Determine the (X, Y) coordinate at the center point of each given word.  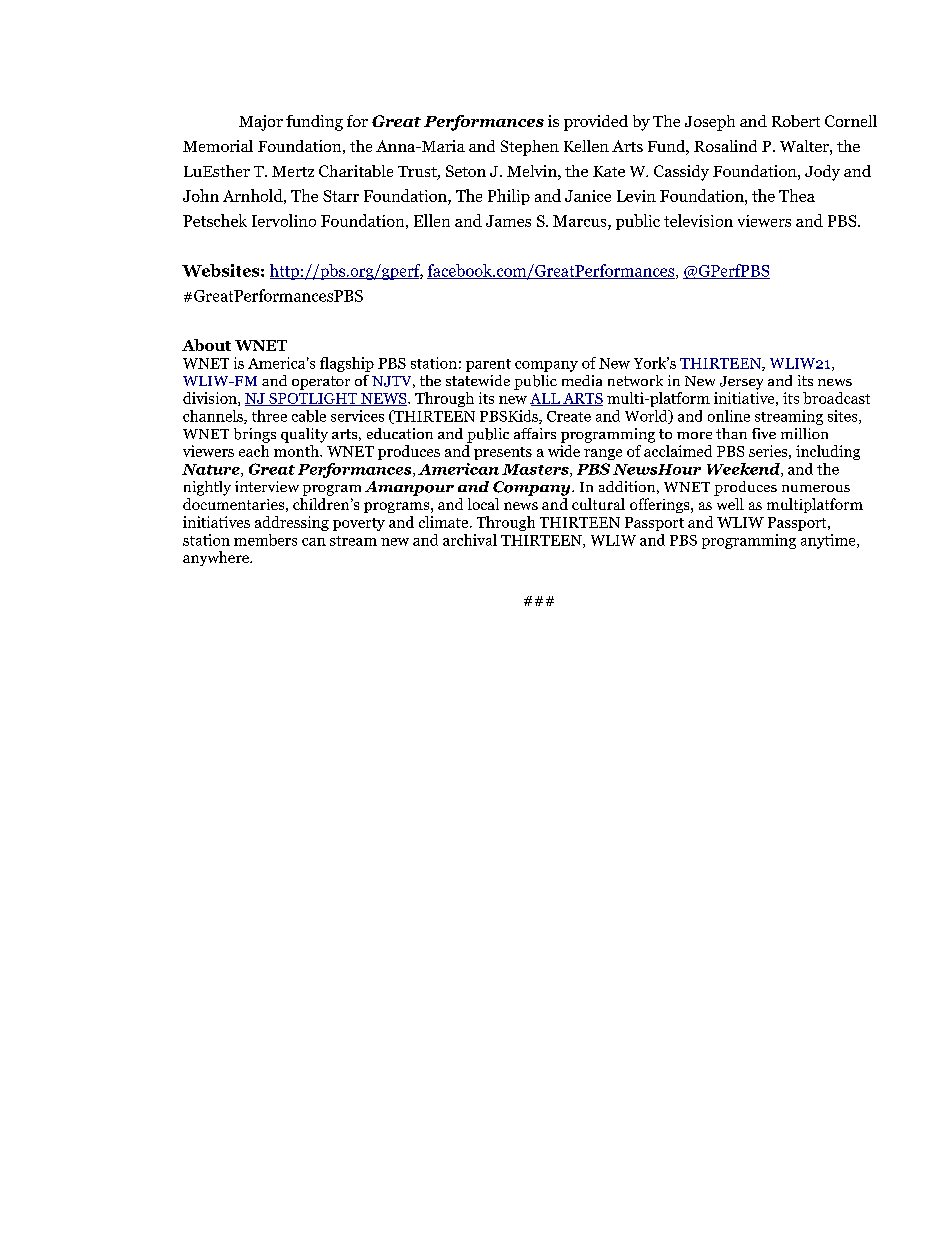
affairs (535, 433)
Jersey (741, 383)
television (698, 220)
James (508, 221)
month (297, 449)
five (764, 433)
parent (488, 365)
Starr (341, 196)
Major (261, 123)
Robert (796, 121)
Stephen (530, 148)
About (206, 345)
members (265, 540)
